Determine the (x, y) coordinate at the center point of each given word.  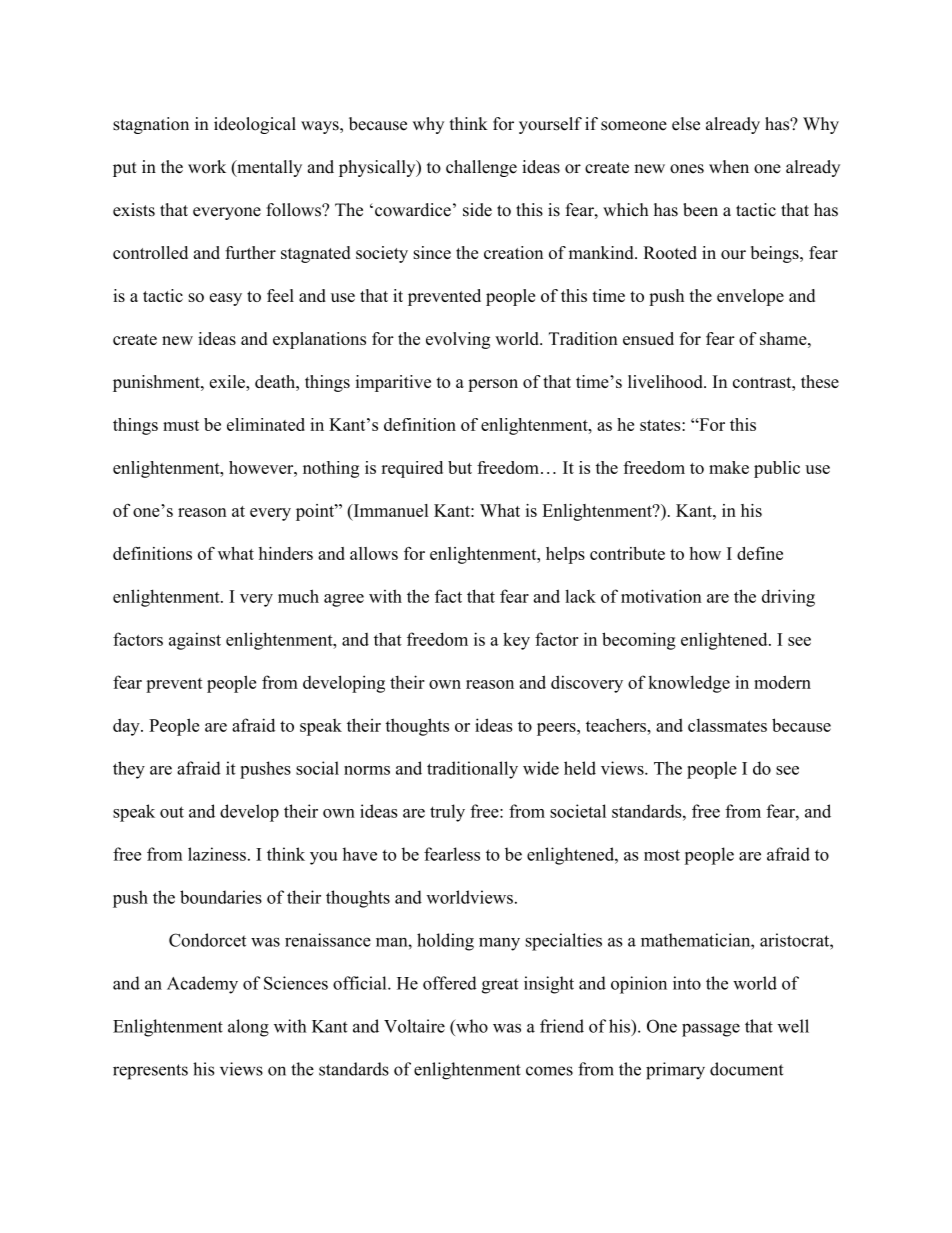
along (248, 1028)
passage (711, 1030)
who (471, 1026)
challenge (481, 168)
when (729, 167)
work (207, 167)
